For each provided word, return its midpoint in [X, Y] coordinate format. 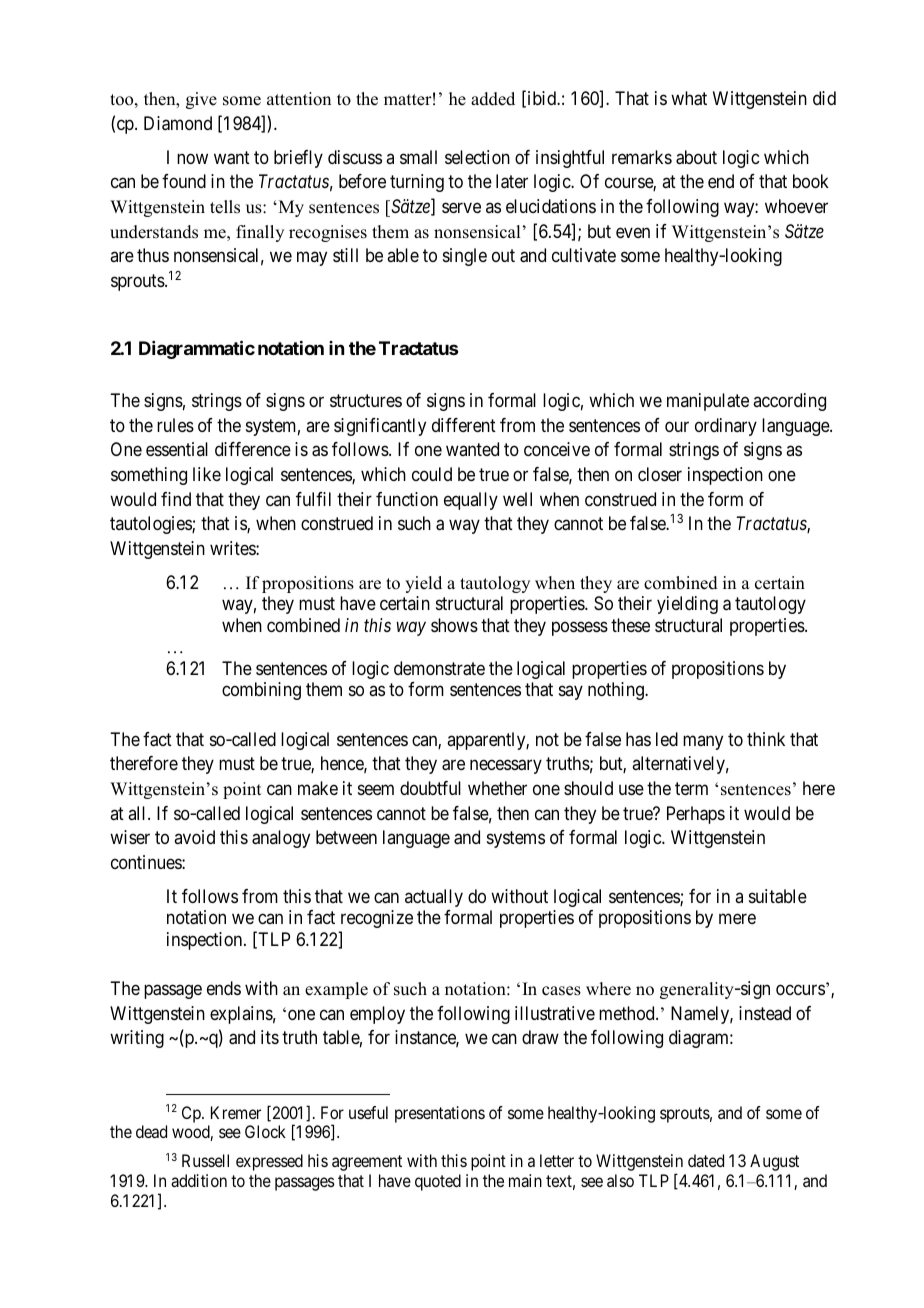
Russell [205, 1160]
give [201, 100]
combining [261, 691]
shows [454, 625]
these [630, 625]
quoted [438, 1182]
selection [477, 157]
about [696, 157]
